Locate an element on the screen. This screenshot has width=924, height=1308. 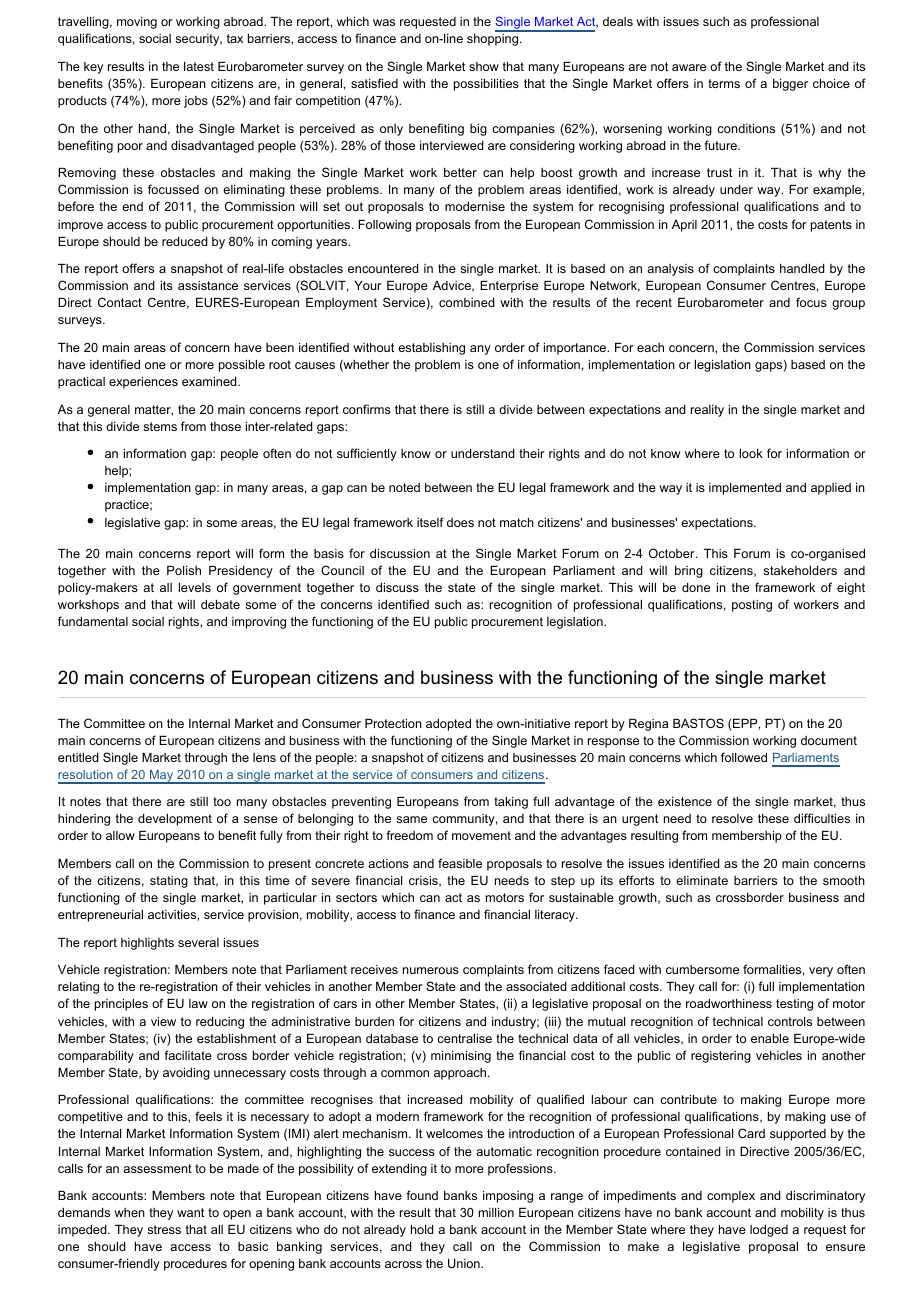
million is located at coordinates (496, 1212).
